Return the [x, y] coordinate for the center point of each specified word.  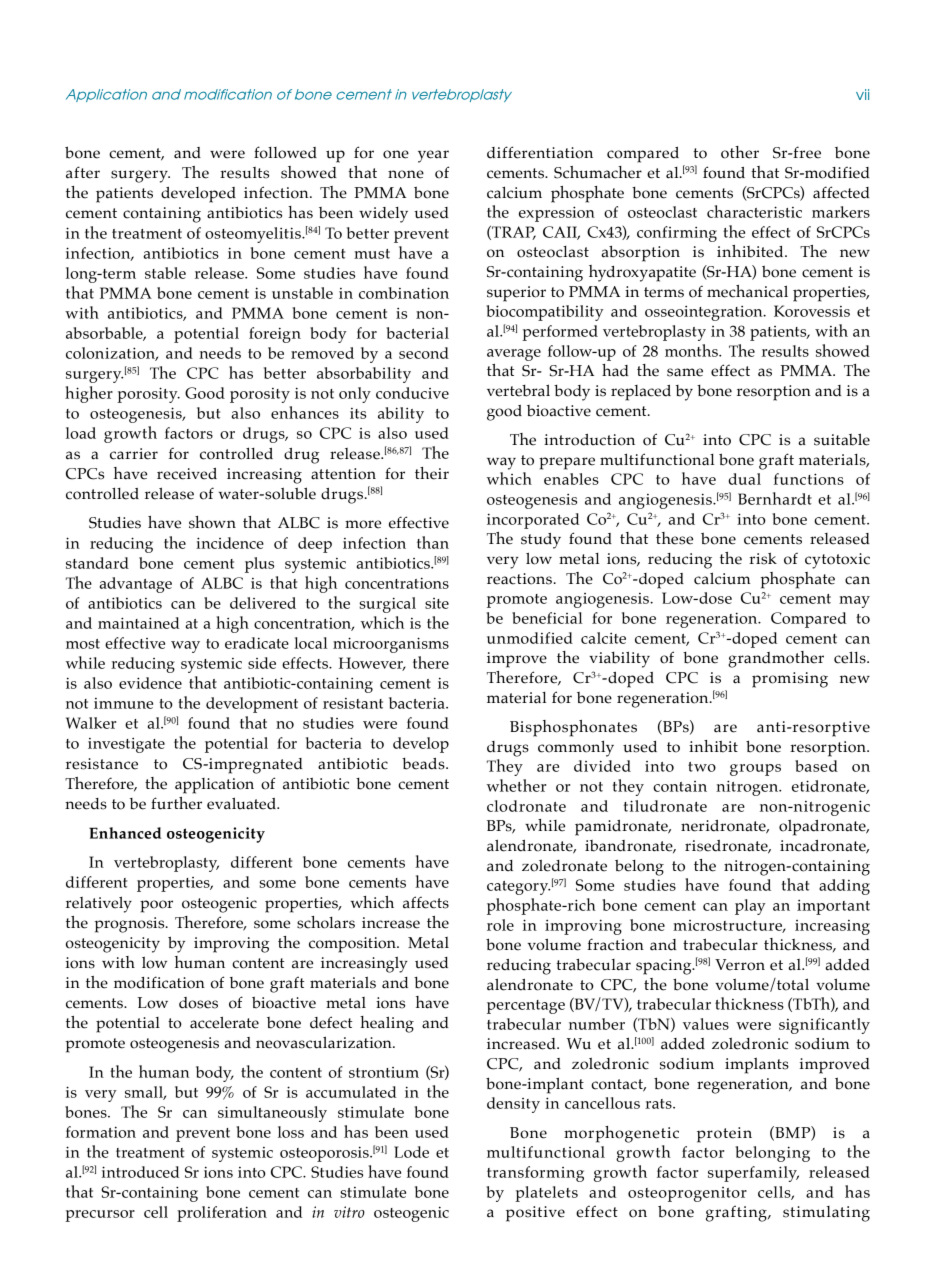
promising [790, 680]
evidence [150, 683]
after [83, 172]
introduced [140, 1172]
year [433, 156]
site [437, 603]
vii [862, 94]
